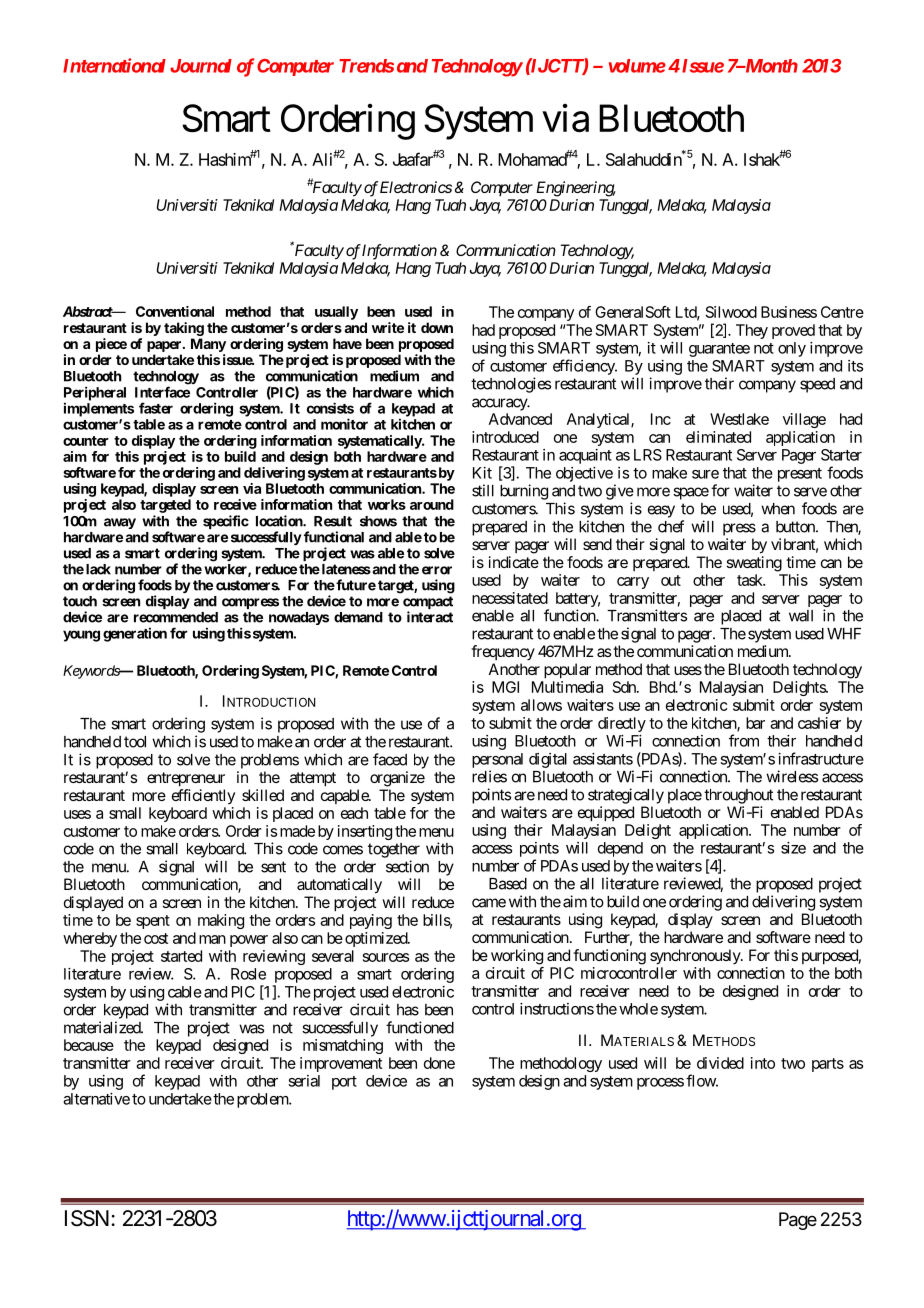 The image size is (924, 1308). Describe the element at coordinates (87, 1218) in the screenshot. I see `ISSN` at that location.
